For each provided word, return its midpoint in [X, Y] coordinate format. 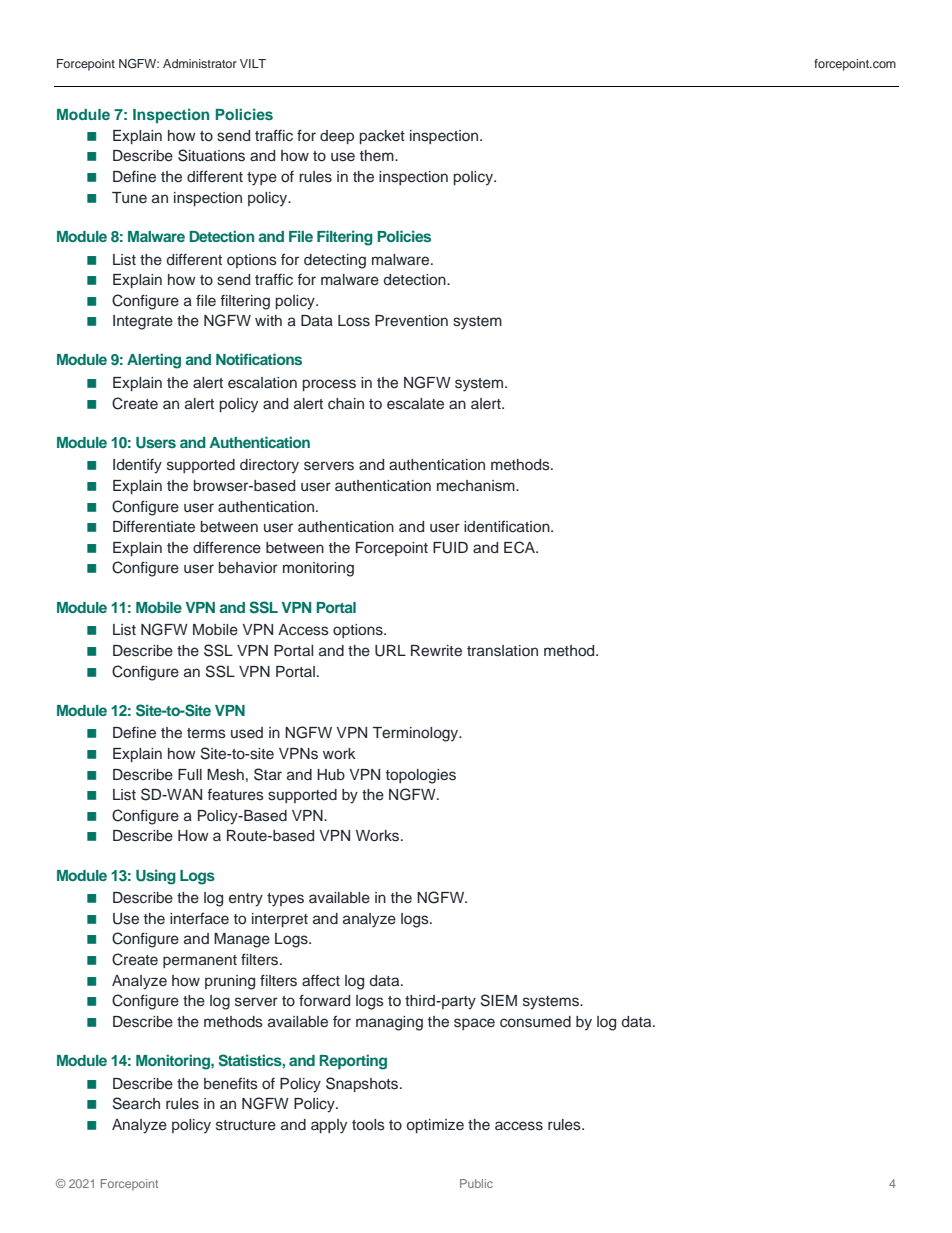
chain [346, 403]
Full [190, 775]
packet [382, 137]
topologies [421, 776]
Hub [331, 775]
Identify [137, 466]
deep [337, 137]
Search [136, 1103]
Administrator [200, 63]
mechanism [477, 486]
